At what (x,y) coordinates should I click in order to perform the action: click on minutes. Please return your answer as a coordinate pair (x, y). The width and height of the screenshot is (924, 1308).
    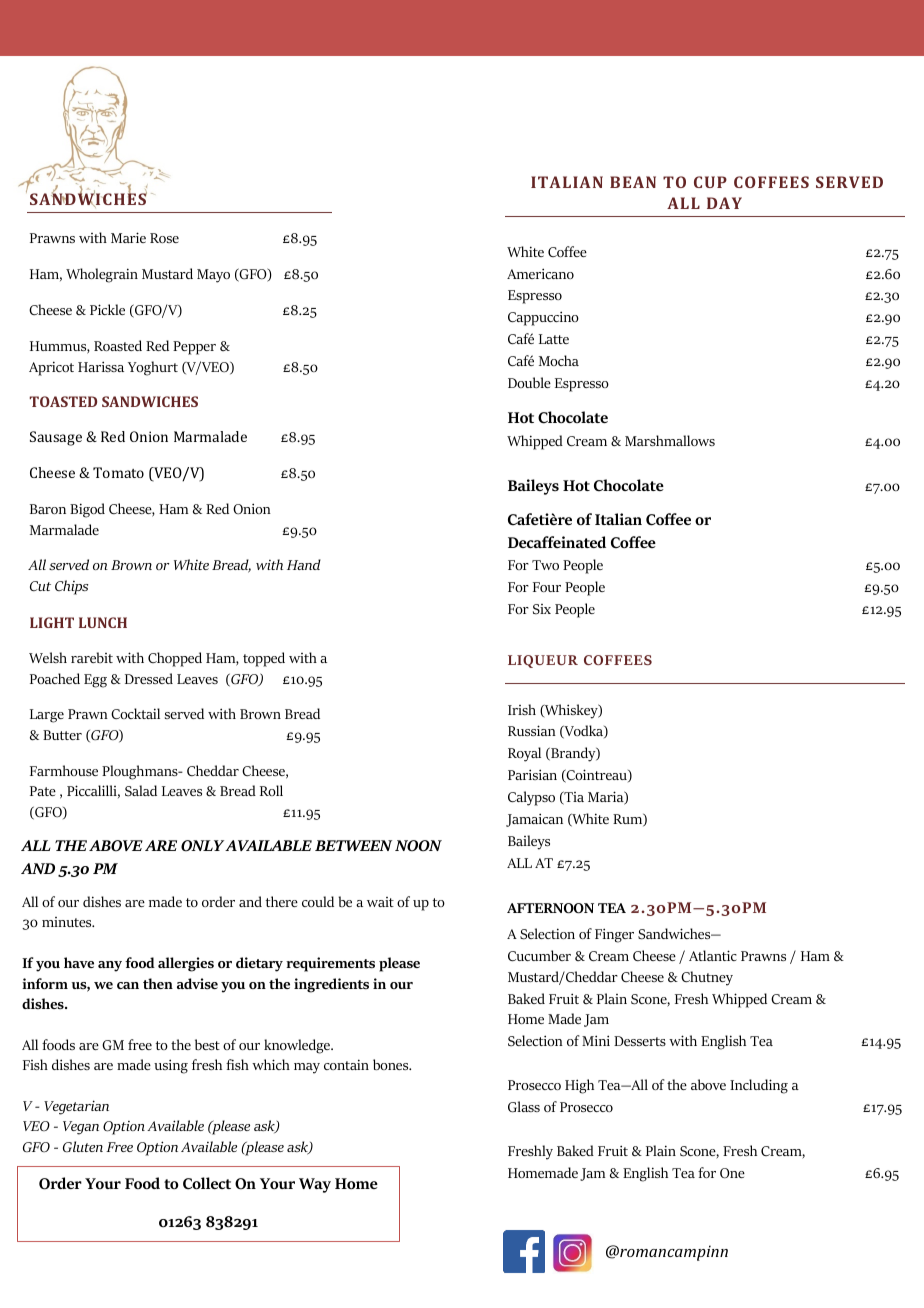
    Looking at the image, I should click on (68, 922).
